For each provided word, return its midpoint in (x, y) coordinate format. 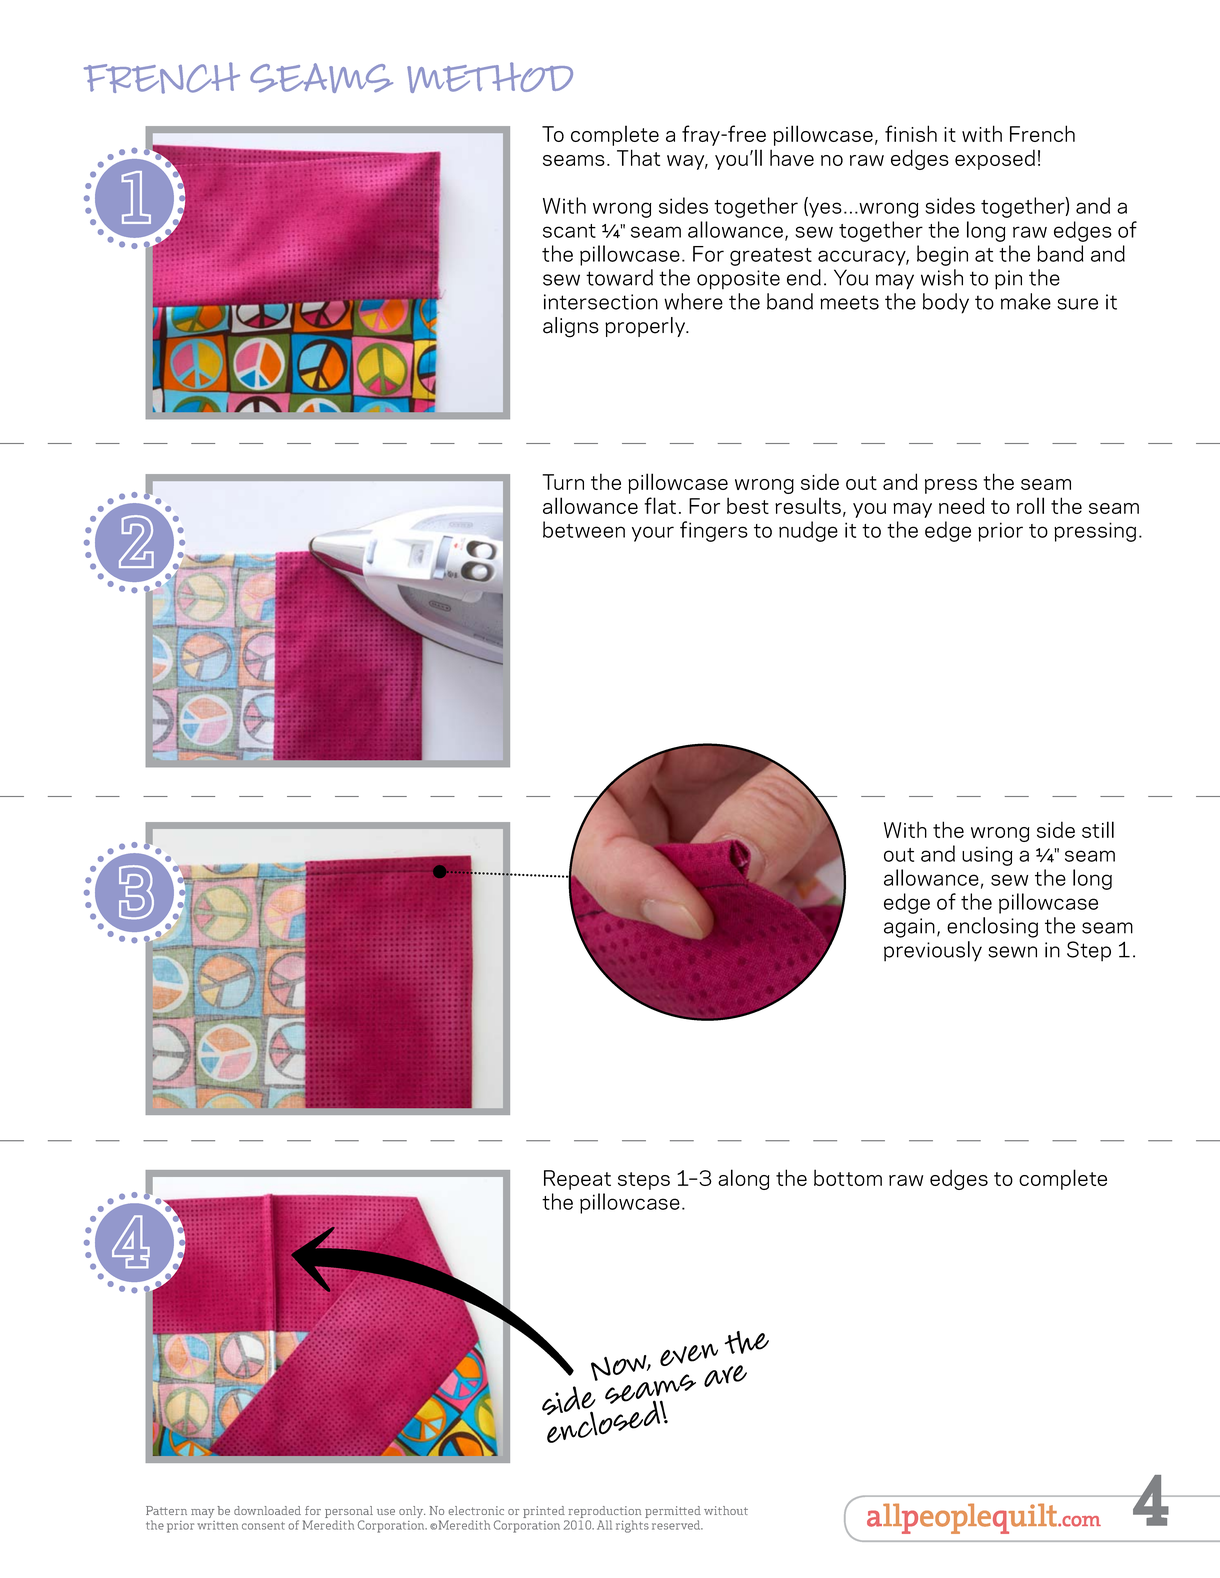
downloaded (267, 1510)
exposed (995, 159)
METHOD (490, 77)
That (638, 157)
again (909, 928)
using (987, 856)
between (584, 529)
